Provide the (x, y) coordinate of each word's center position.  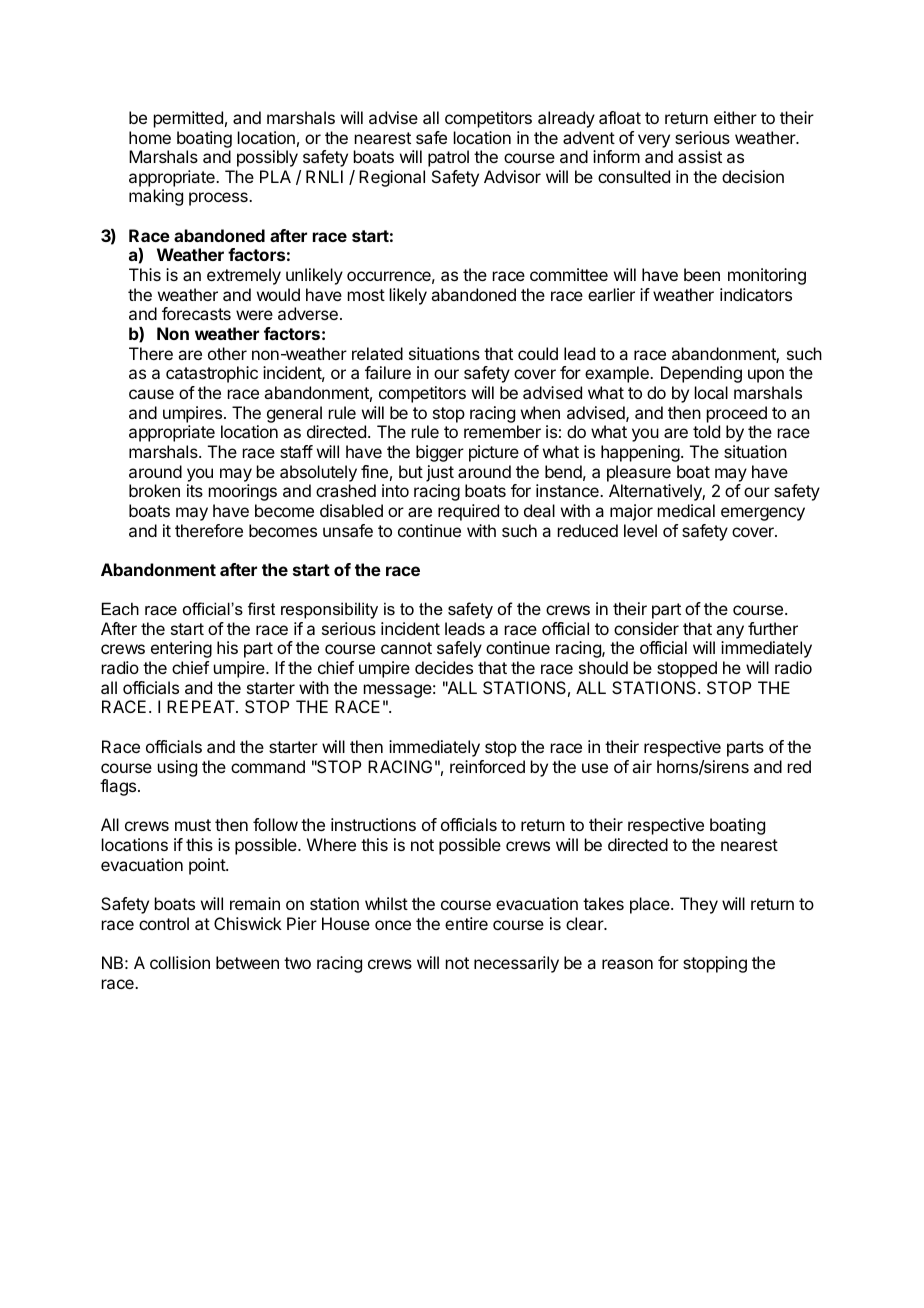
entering (181, 649)
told (706, 431)
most (366, 295)
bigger (440, 453)
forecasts (196, 313)
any (730, 632)
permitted (188, 119)
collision (180, 962)
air (642, 766)
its (195, 490)
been (702, 274)
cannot (406, 648)
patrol (448, 158)
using (177, 768)
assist (700, 156)
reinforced (487, 766)
